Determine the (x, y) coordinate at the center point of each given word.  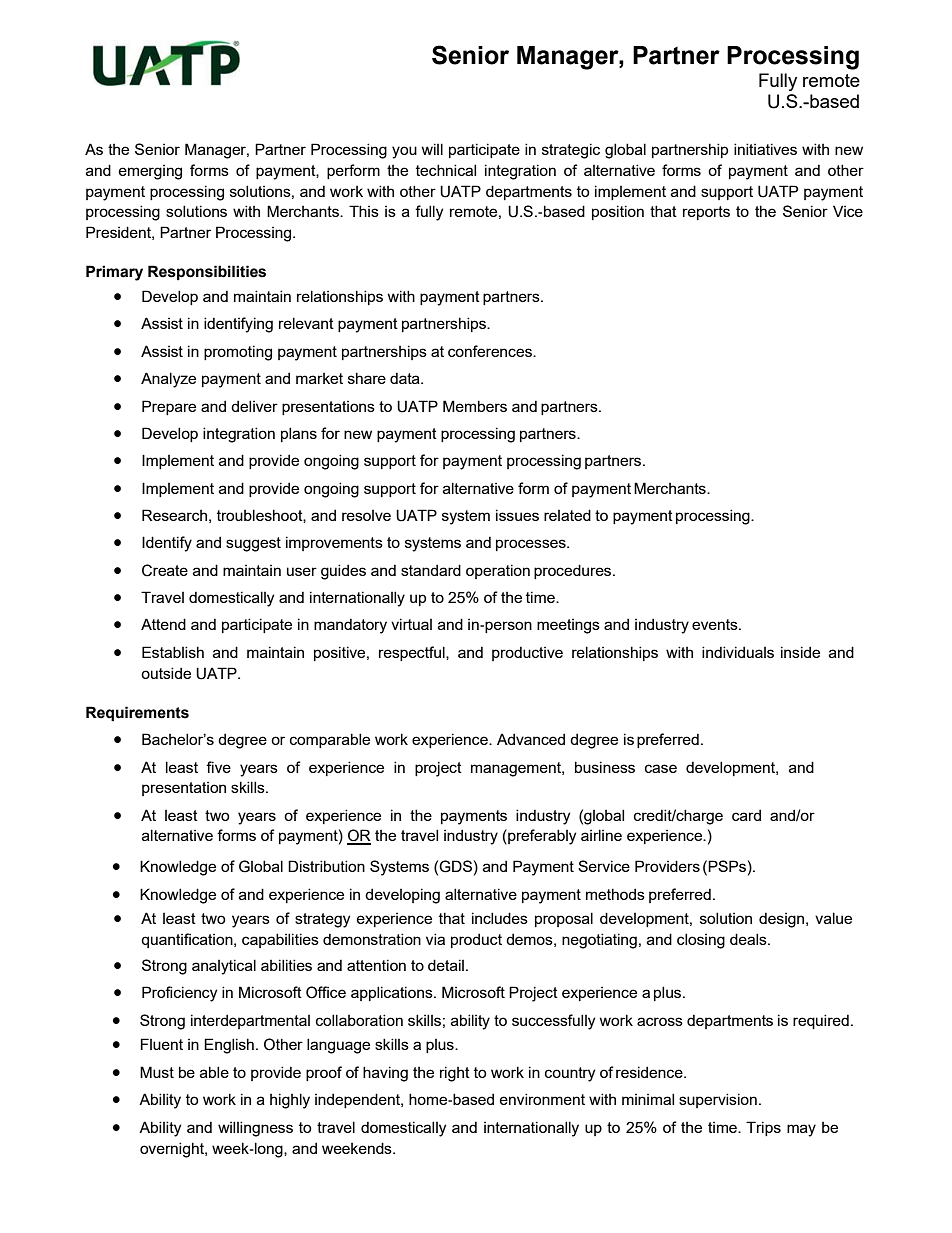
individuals (738, 652)
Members (475, 406)
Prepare (169, 407)
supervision (718, 1100)
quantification (188, 940)
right (455, 1074)
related (567, 515)
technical (446, 170)
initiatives (765, 149)
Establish (173, 652)
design (781, 920)
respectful (413, 653)
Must (157, 1072)
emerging (150, 172)
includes (500, 918)
